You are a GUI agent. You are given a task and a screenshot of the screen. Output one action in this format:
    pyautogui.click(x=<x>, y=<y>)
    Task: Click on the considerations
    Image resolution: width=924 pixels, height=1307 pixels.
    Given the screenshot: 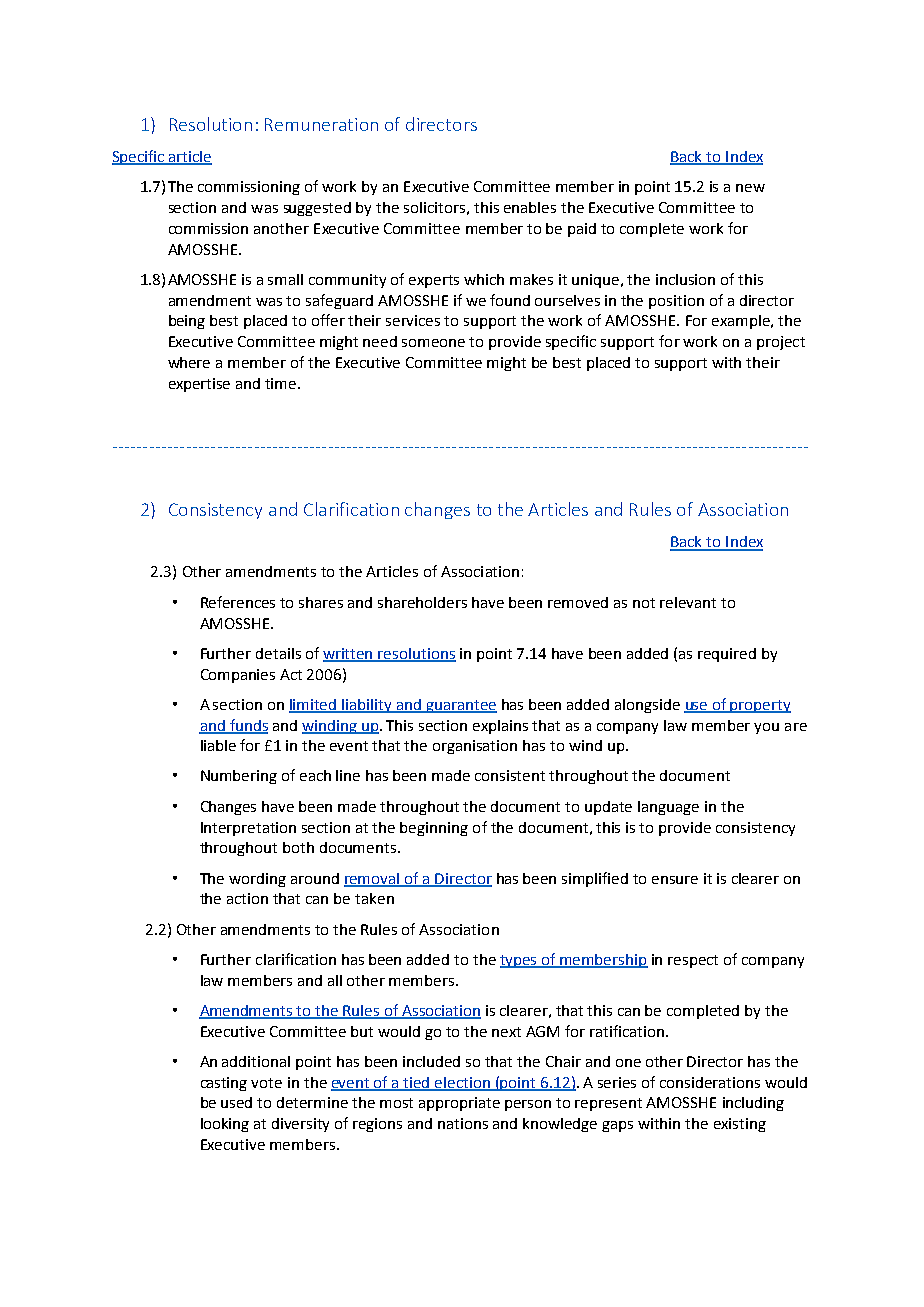 What is the action you would take?
    pyautogui.click(x=710, y=1082)
